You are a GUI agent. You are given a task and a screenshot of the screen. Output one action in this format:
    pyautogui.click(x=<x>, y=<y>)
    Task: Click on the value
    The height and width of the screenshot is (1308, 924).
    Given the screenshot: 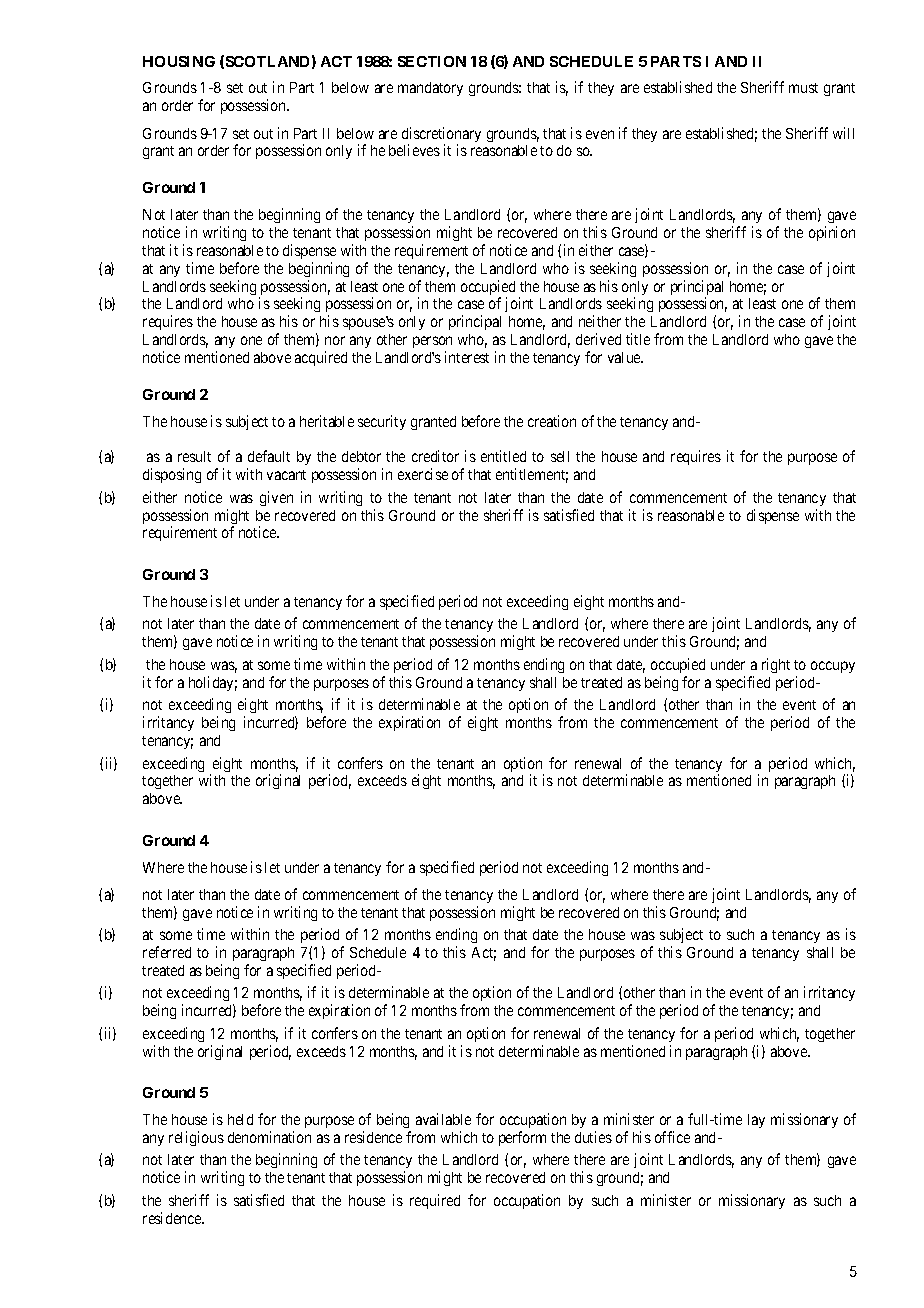 What is the action you would take?
    pyautogui.click(x=625, y=357)
